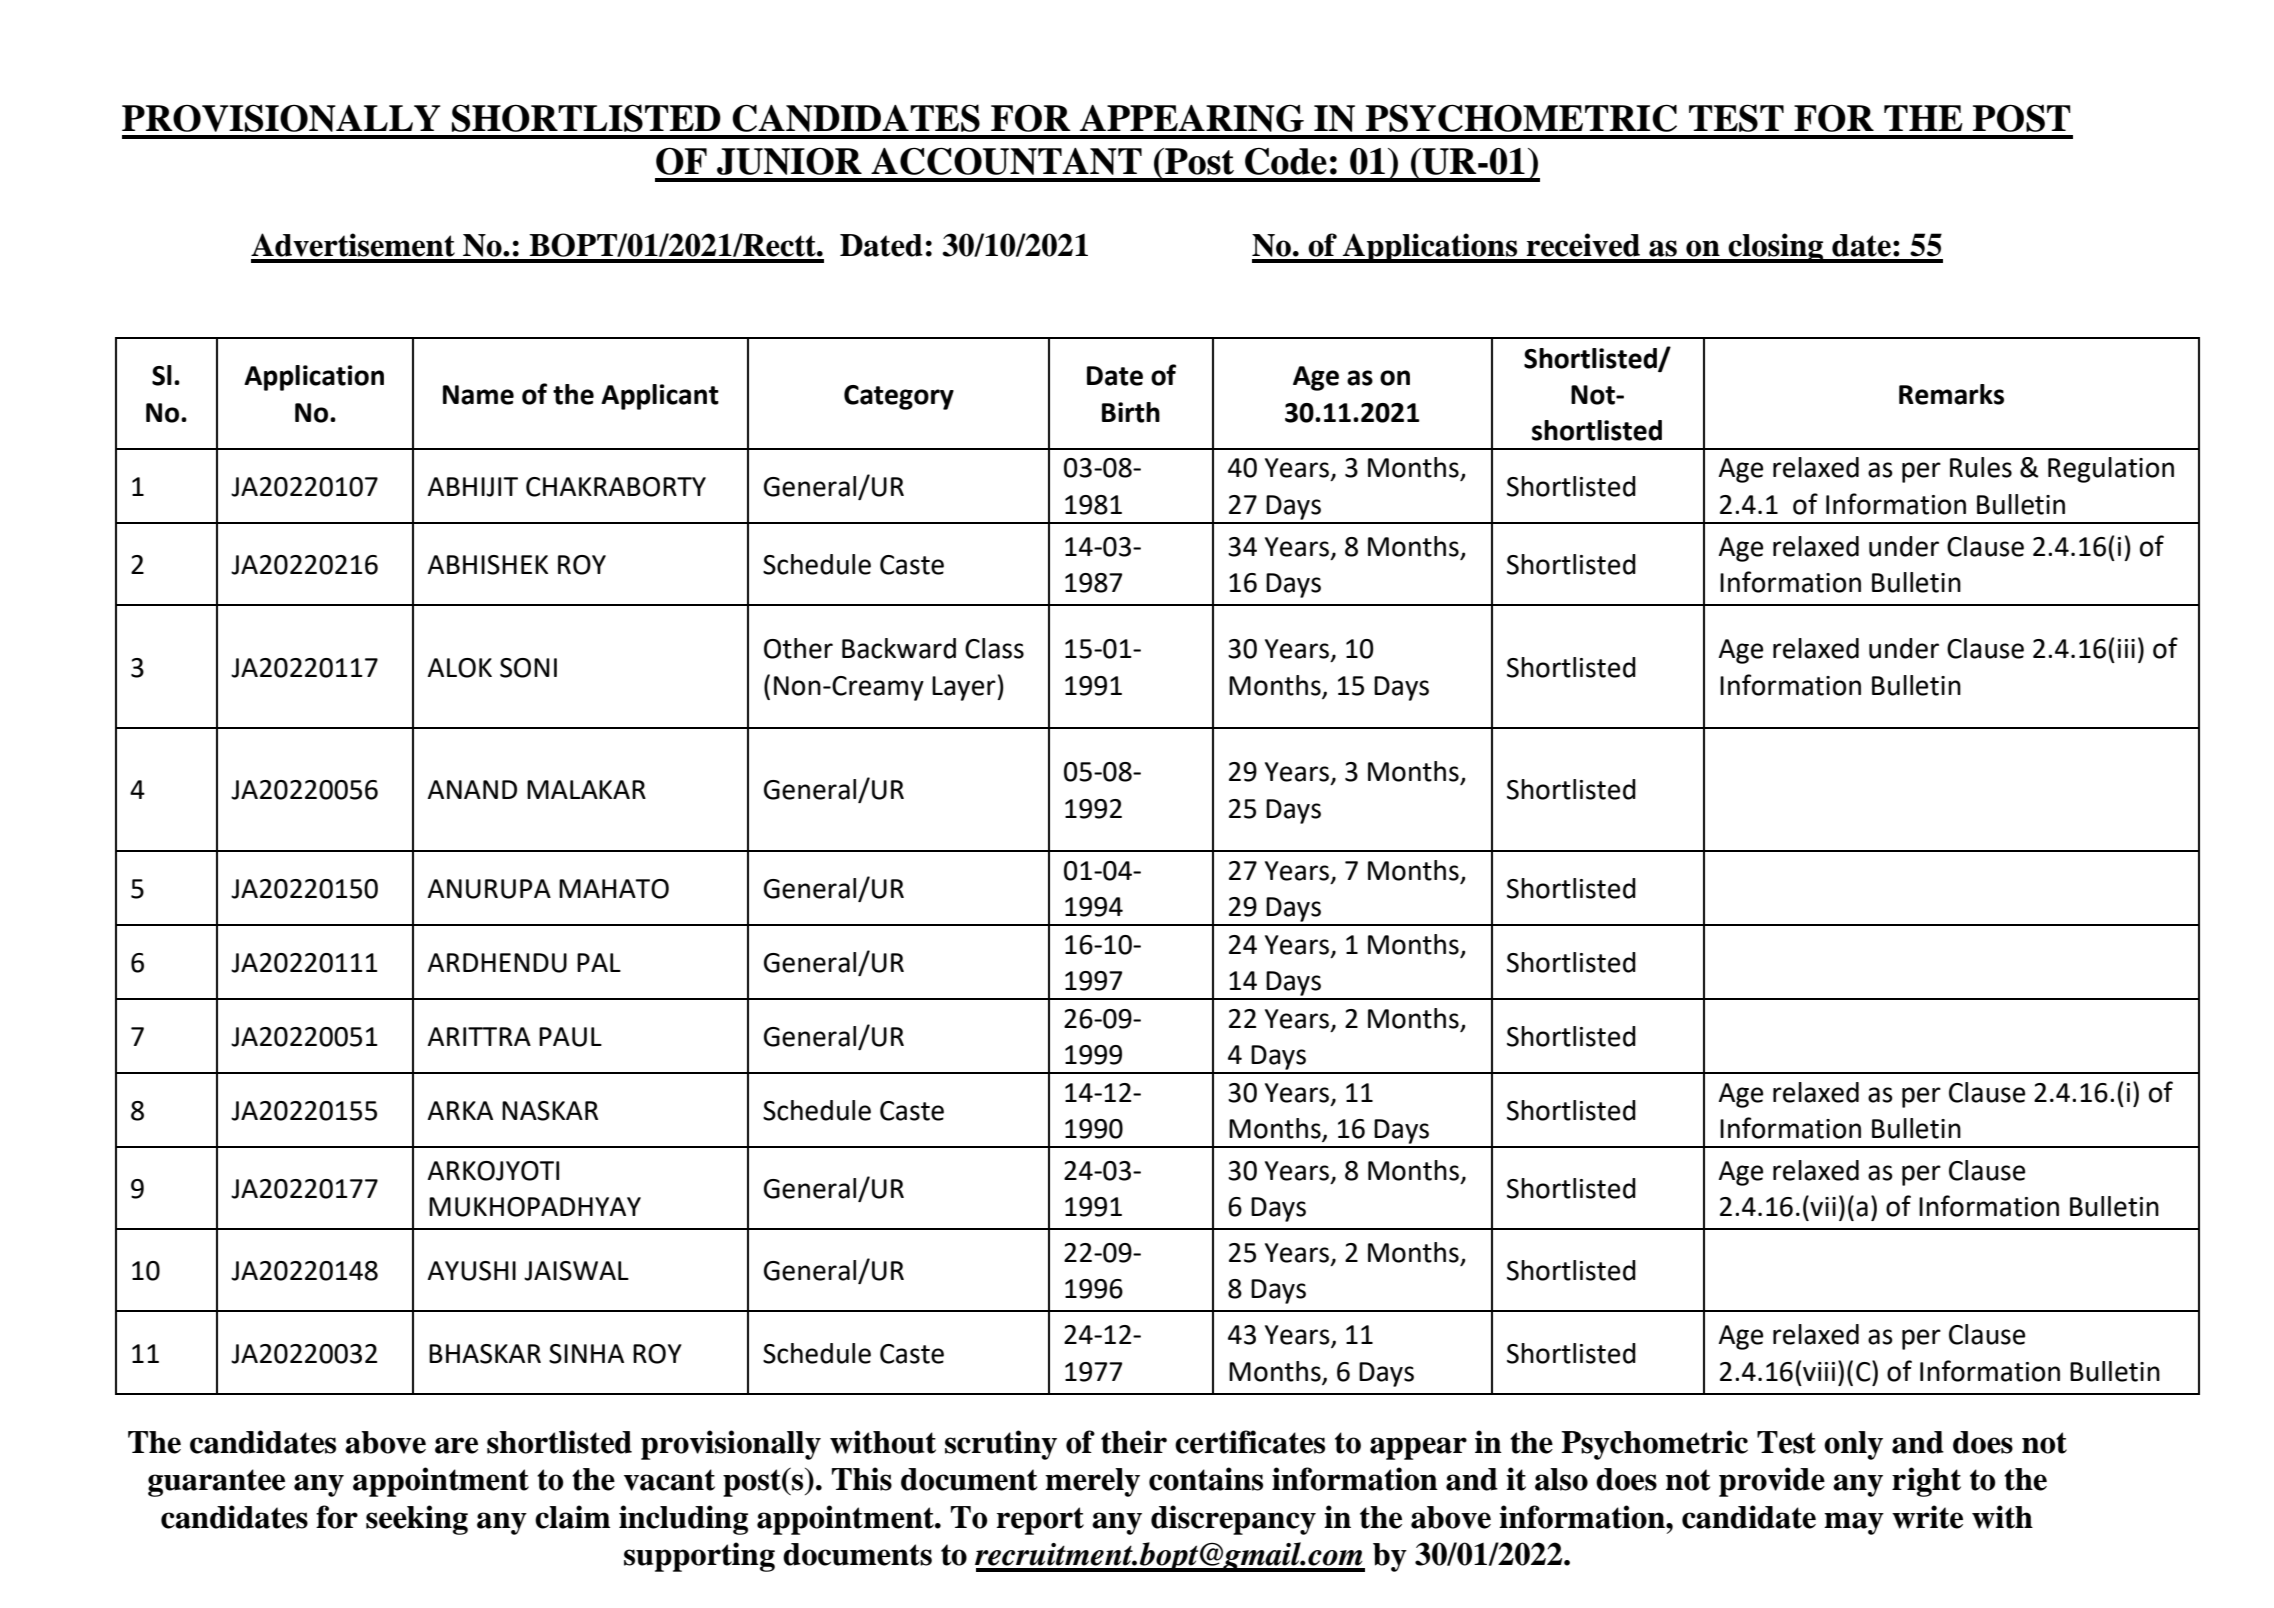  What do you see at coordinates (965, 688) in the page?
I see `Layer` at bounding box center [965, 688].
